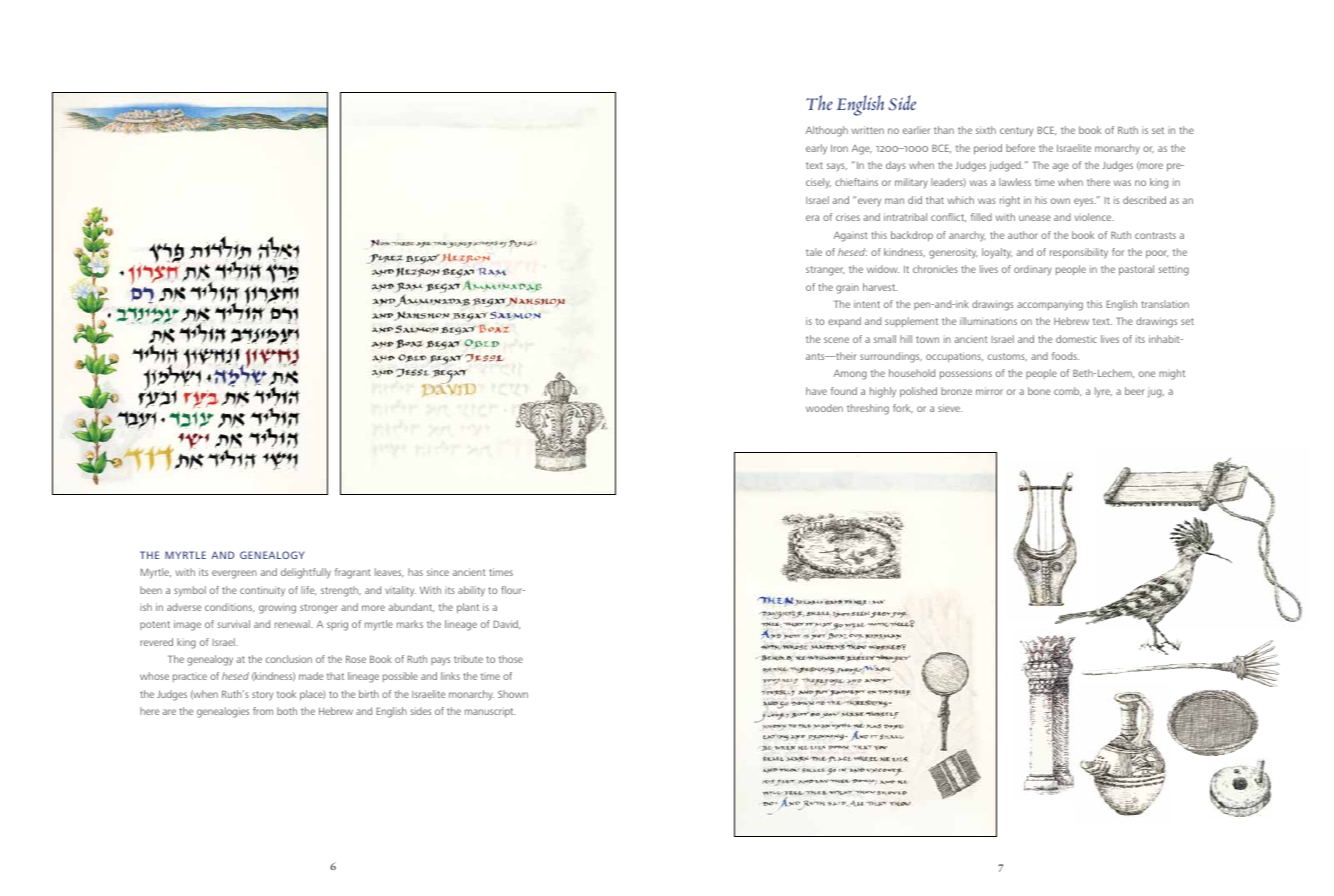  Describe the element at coordinates (262, 696) in the screenshot. I see `story` at that location.
